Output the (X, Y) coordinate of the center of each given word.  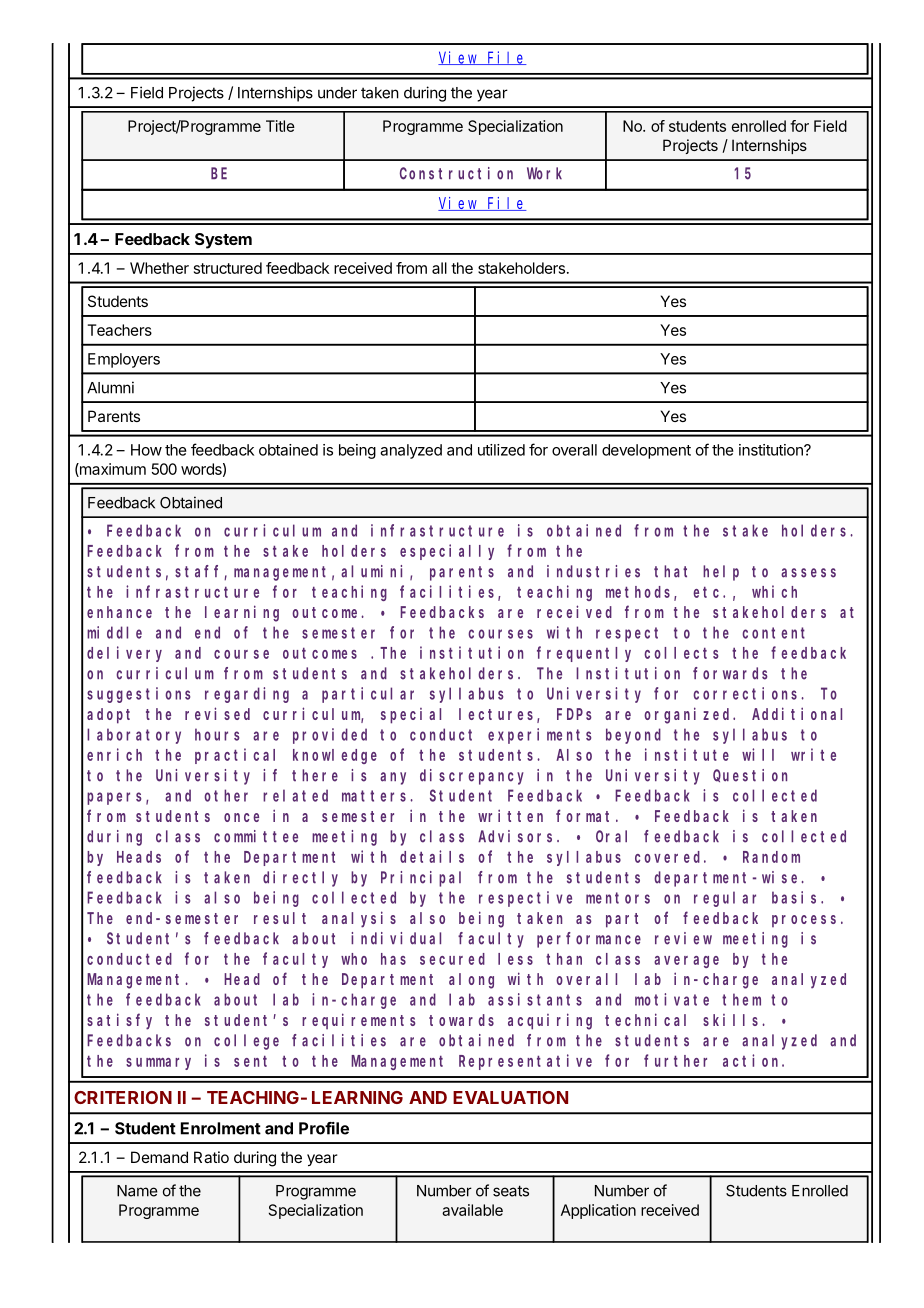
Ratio (211, 1157)
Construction (456, 173)
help (721, 573)
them (741, 999)
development (646, 451)
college (246, 1042)
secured (452, 959)
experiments (540, 736)
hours (217, 734)
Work (544, 173)
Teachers (120, 330)
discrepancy (472, 777)
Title (280, 126)
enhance (119, 612)
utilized (501, 450)
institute (687, 754)
